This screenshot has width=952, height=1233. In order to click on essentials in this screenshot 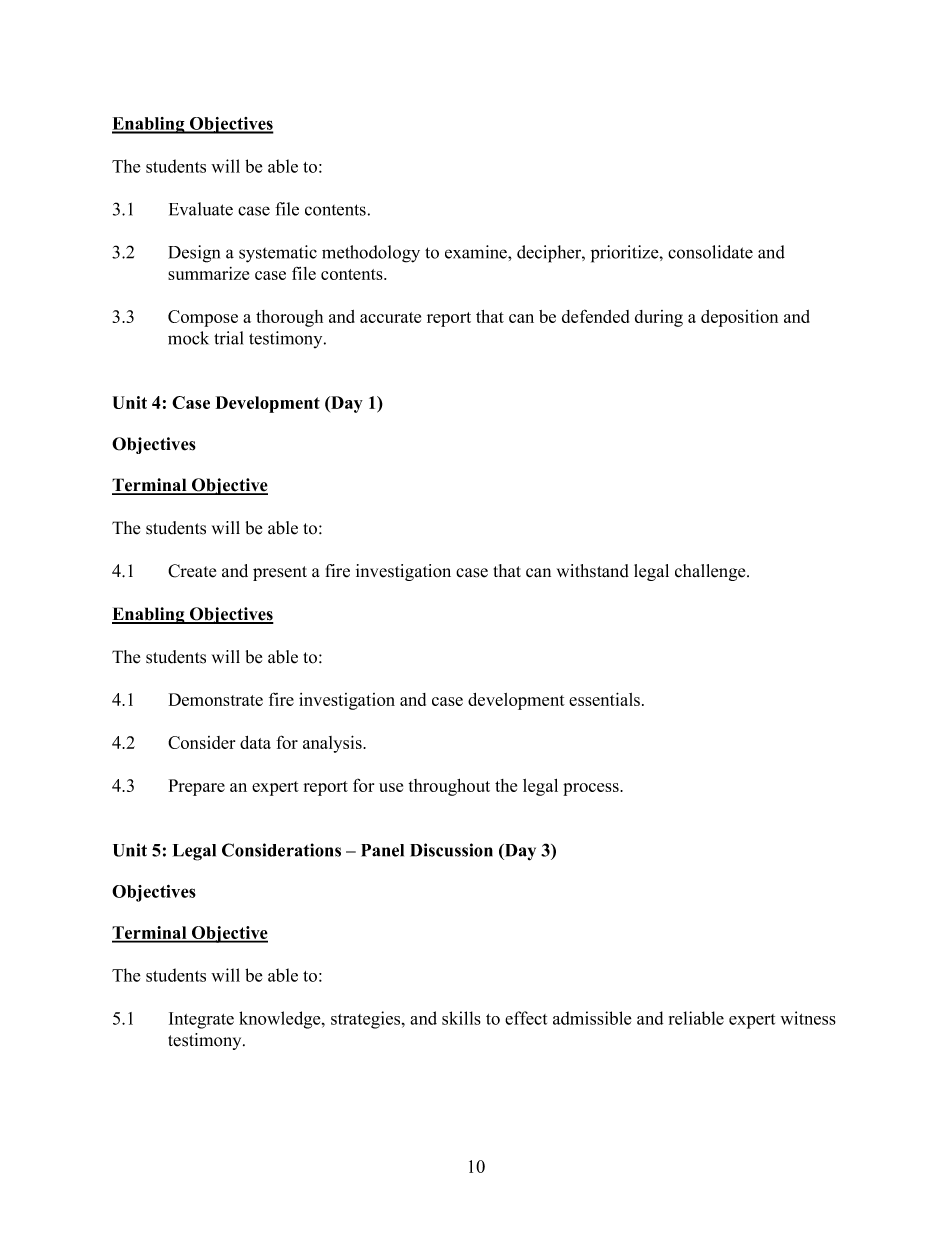, I will do `click(606, 699)`.
